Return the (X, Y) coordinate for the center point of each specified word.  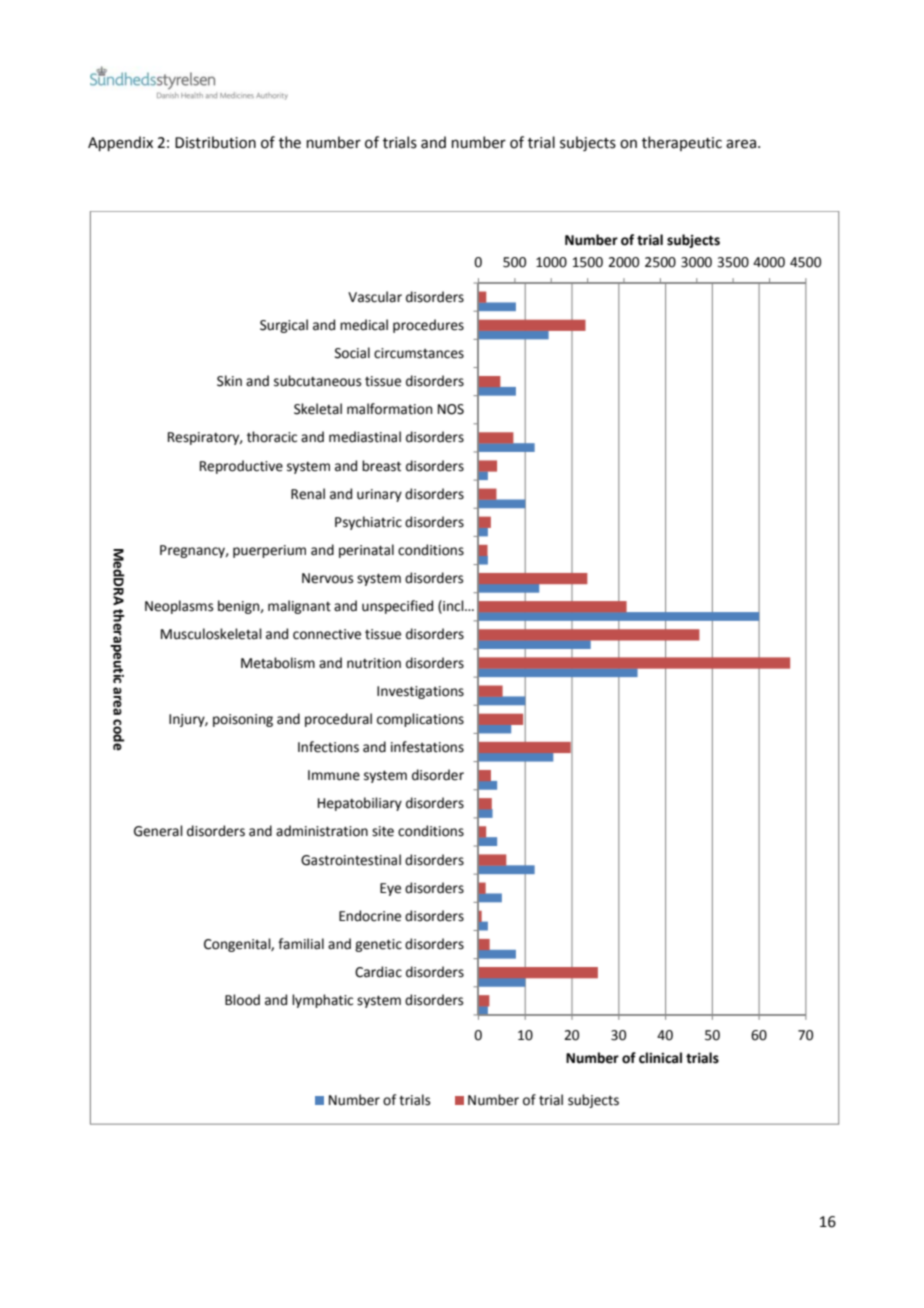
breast (381, 466)
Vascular (375, 297)
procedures (428, 326)
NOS (451, 409)
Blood (242, 1000)
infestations (427, 747)
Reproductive (241, 467)
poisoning (243, 720)
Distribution (215, 142)
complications (420, 720)
